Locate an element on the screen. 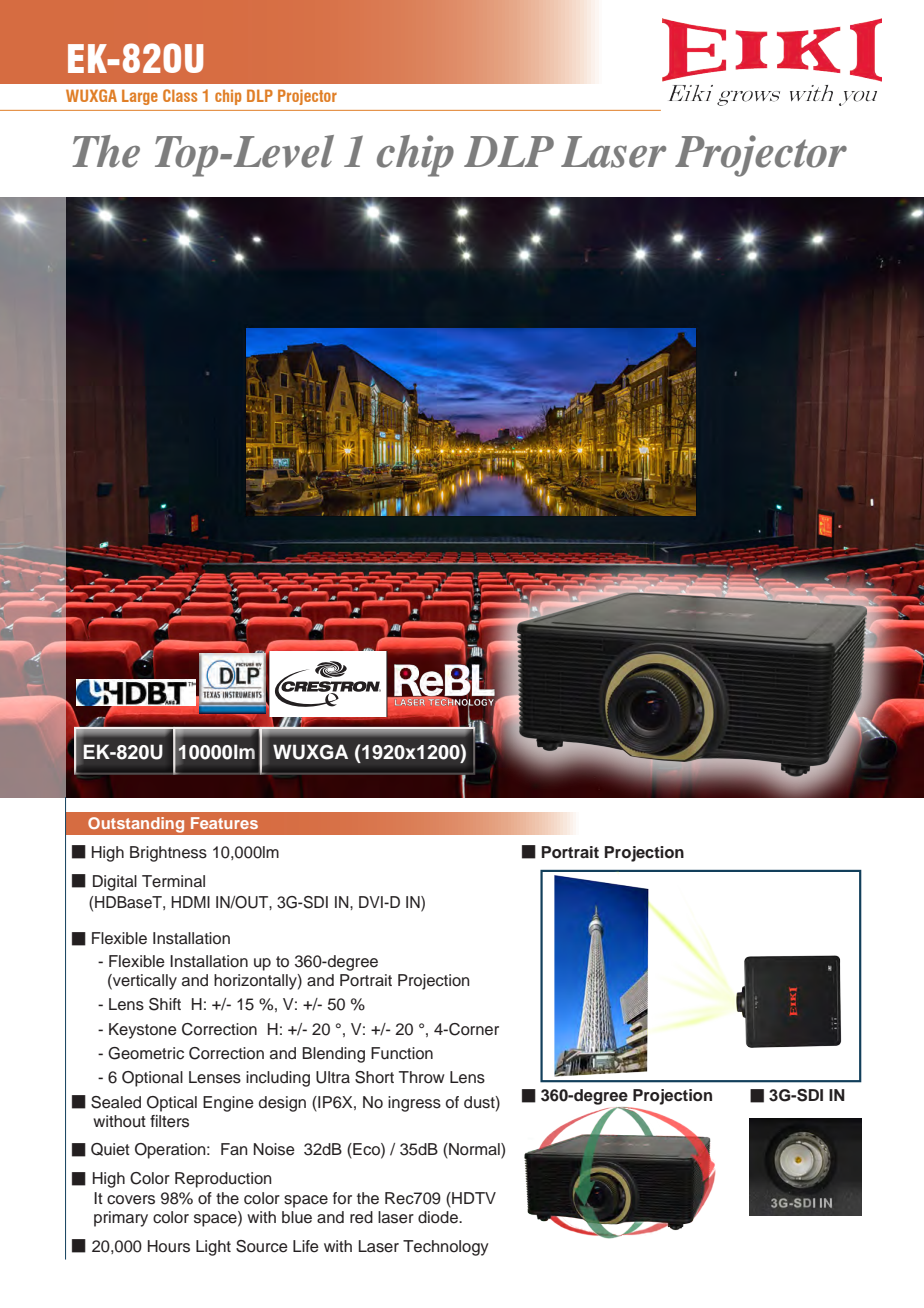 This screenshot has width=924, height=1308. Features is located at coordinates (224, 823).
